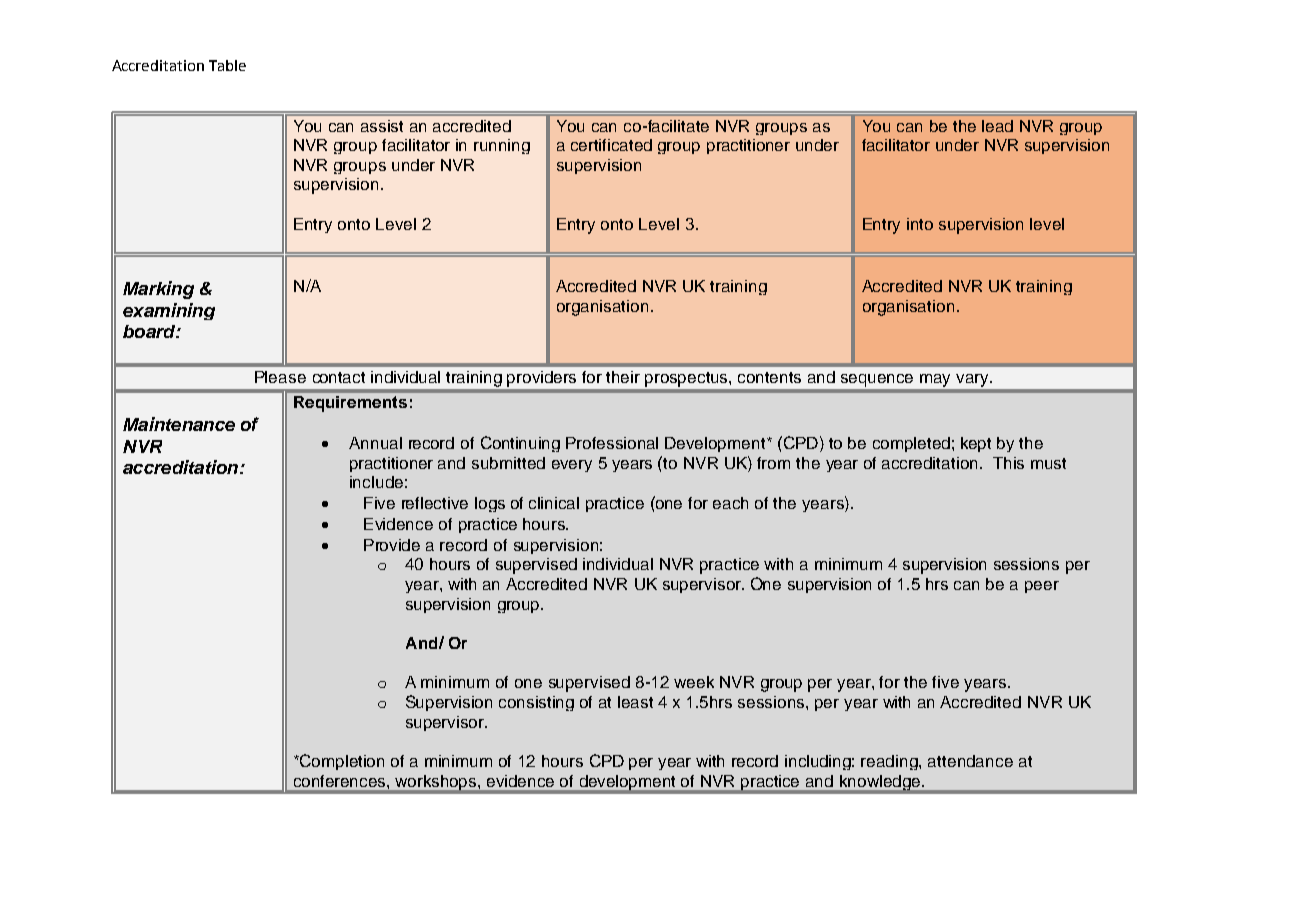 This screenshot has width=1308, height=924. What do you see at coordinates (554, 503) in the screenshot?
I see `clinical` at bounding box center [554, 503].
